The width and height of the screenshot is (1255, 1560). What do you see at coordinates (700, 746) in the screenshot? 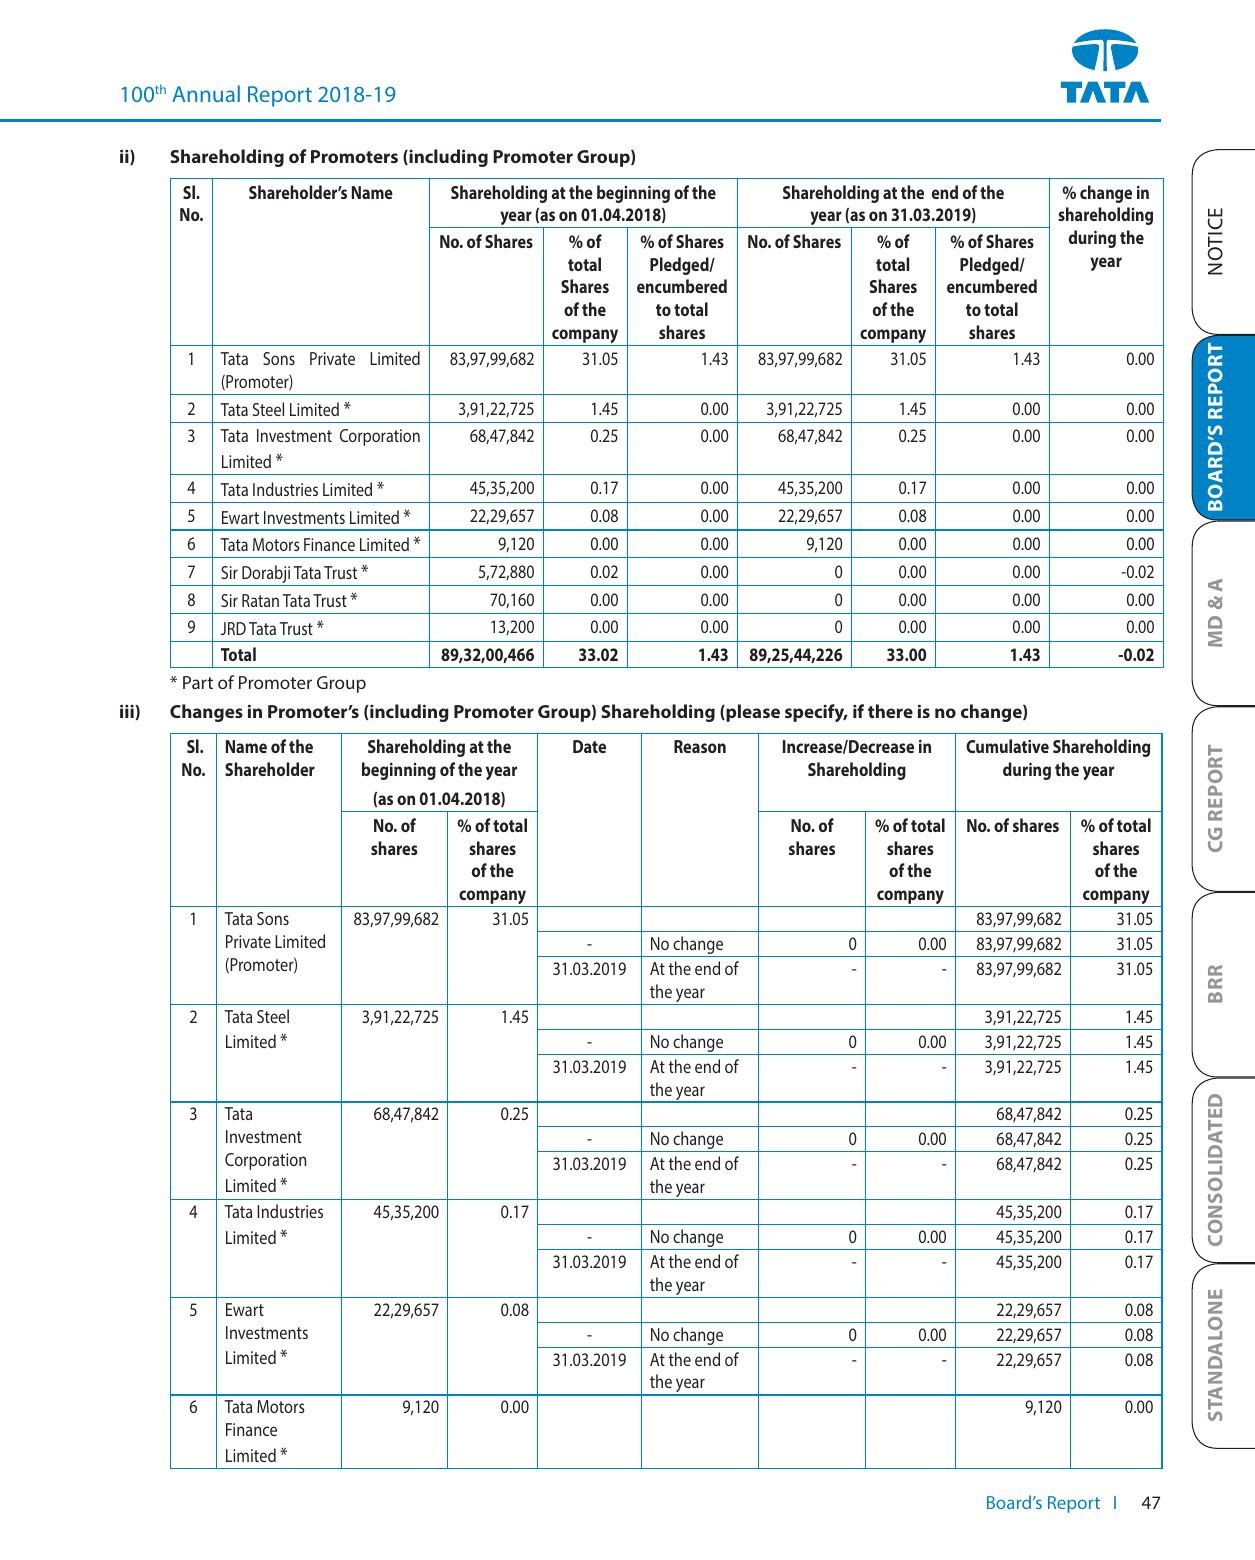
I see `Reason` at bounding box center [700, 746].
